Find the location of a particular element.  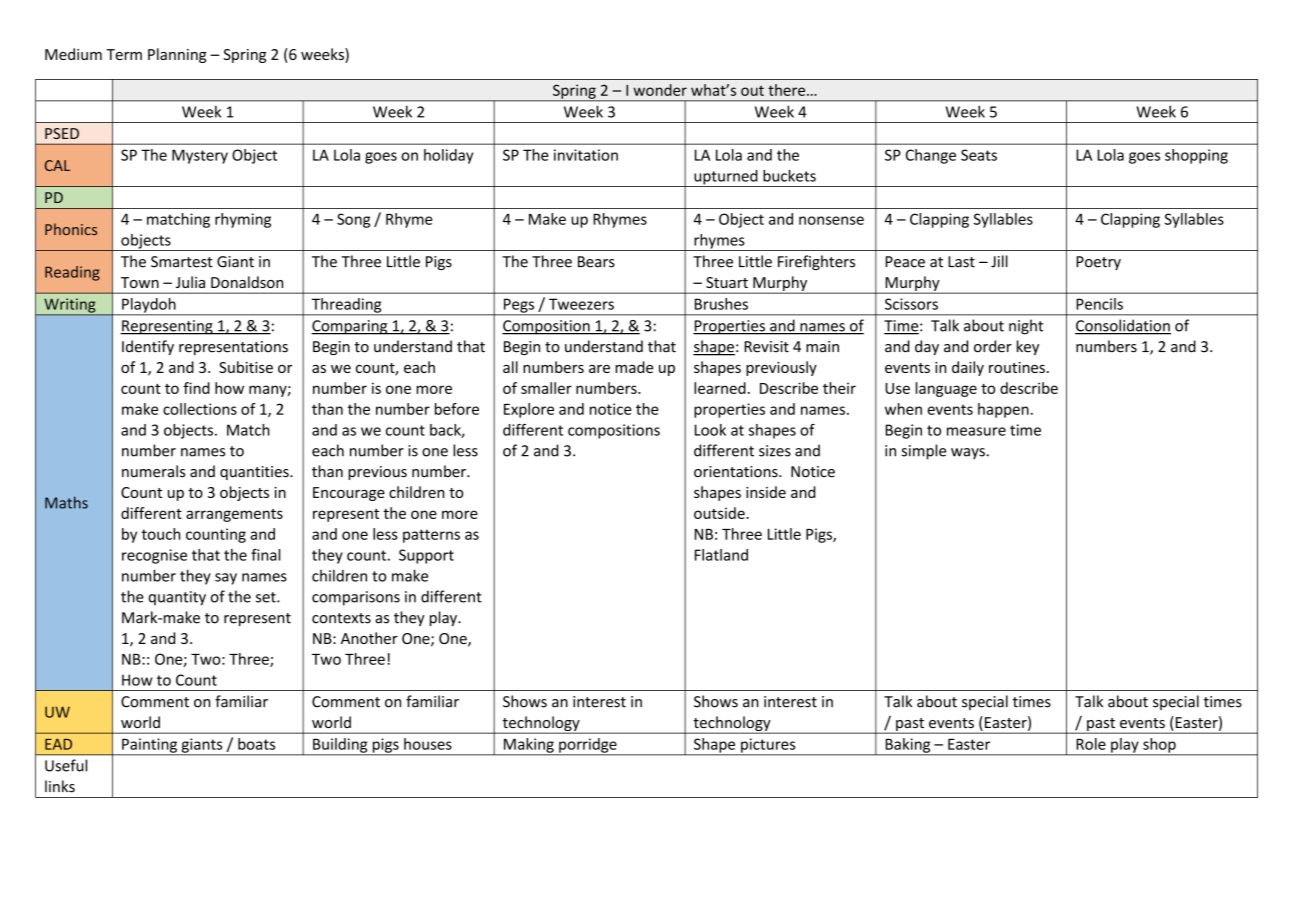

touch is located at coordinates (160, 534).
